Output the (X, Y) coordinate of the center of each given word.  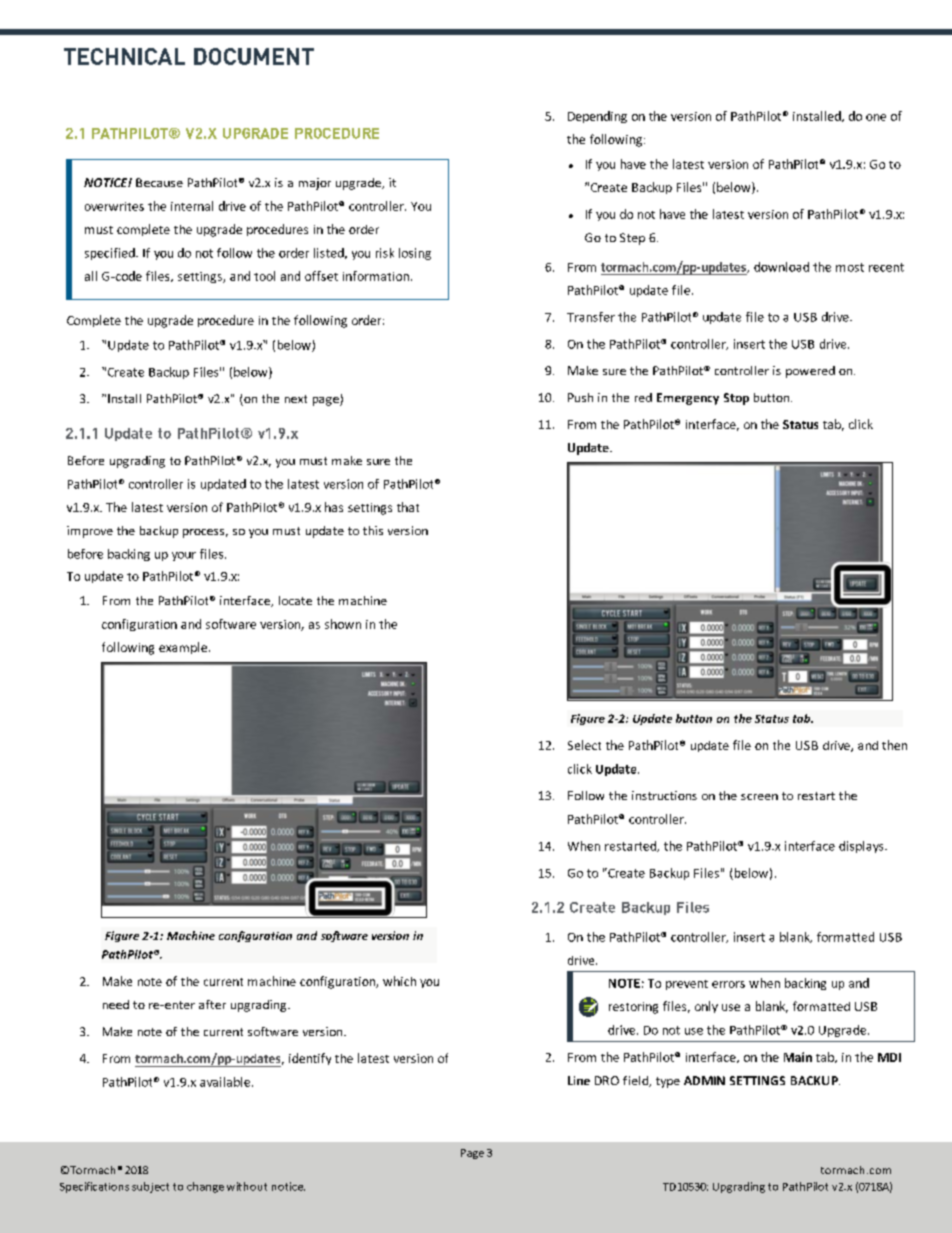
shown (343, 624)
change (205, 1187)
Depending (597, 117)
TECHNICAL (124, 56)
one (876, 117)
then (894, 745)
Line (579, 1080)
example (183, 648)
